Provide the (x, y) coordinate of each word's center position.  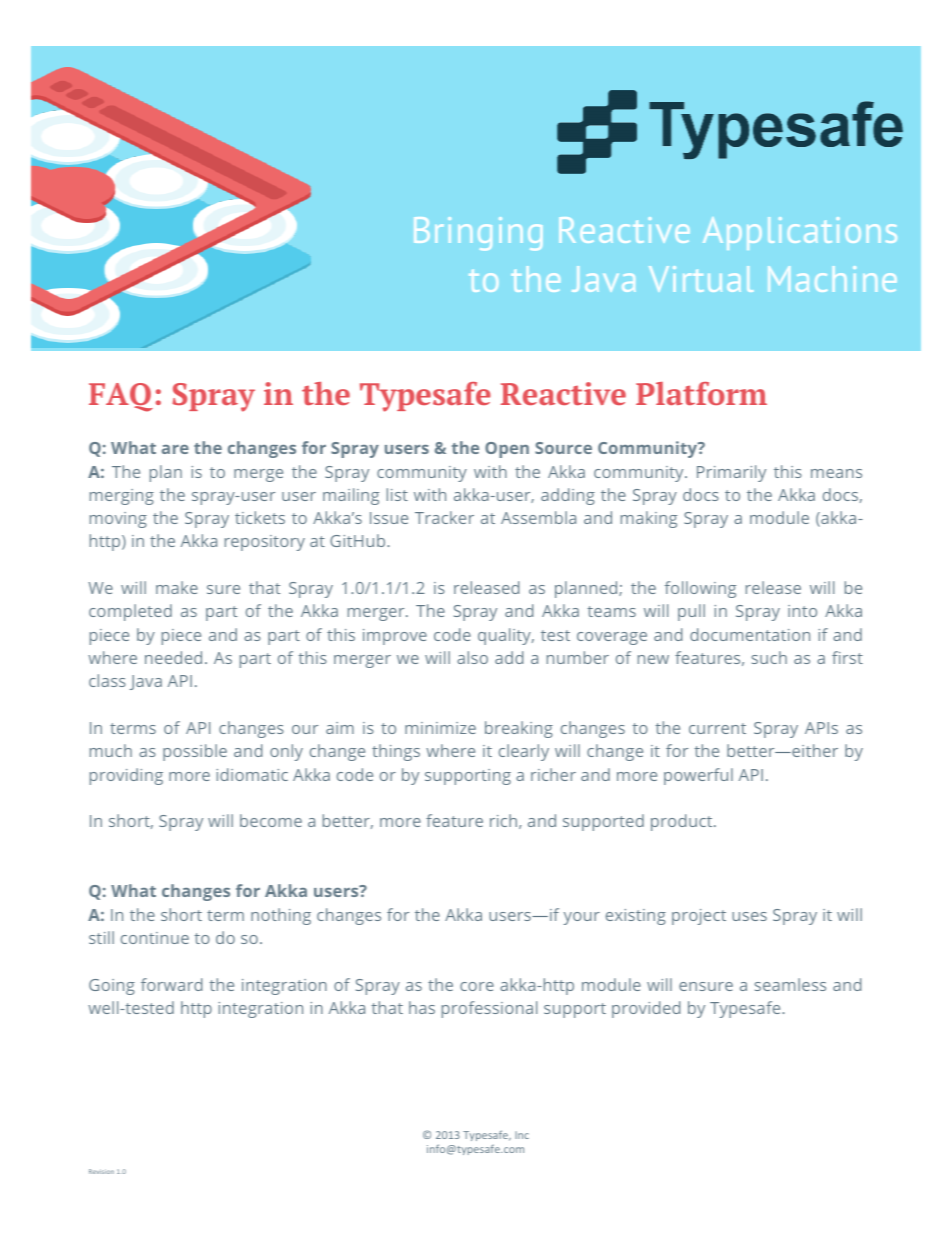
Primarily (731, 473)
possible (195, 752)
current (717, 728)
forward (171, 984)
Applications (800, 233)
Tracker (444, 517)
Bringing (478, 233)
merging (122, 497)
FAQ (121, 397)
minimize (440, 728)
